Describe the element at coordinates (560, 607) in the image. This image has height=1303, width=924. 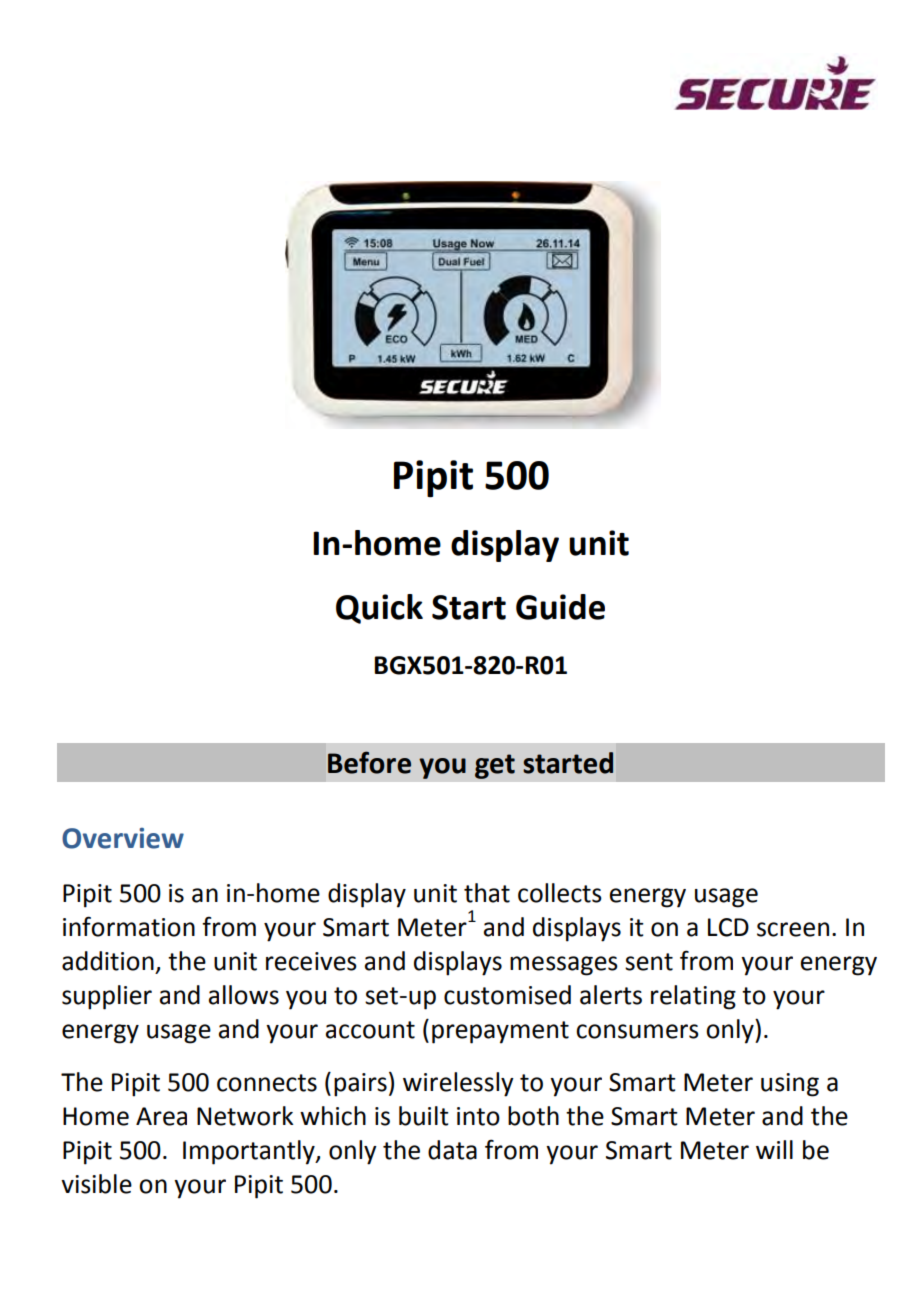
I see `Guide` at that location.
